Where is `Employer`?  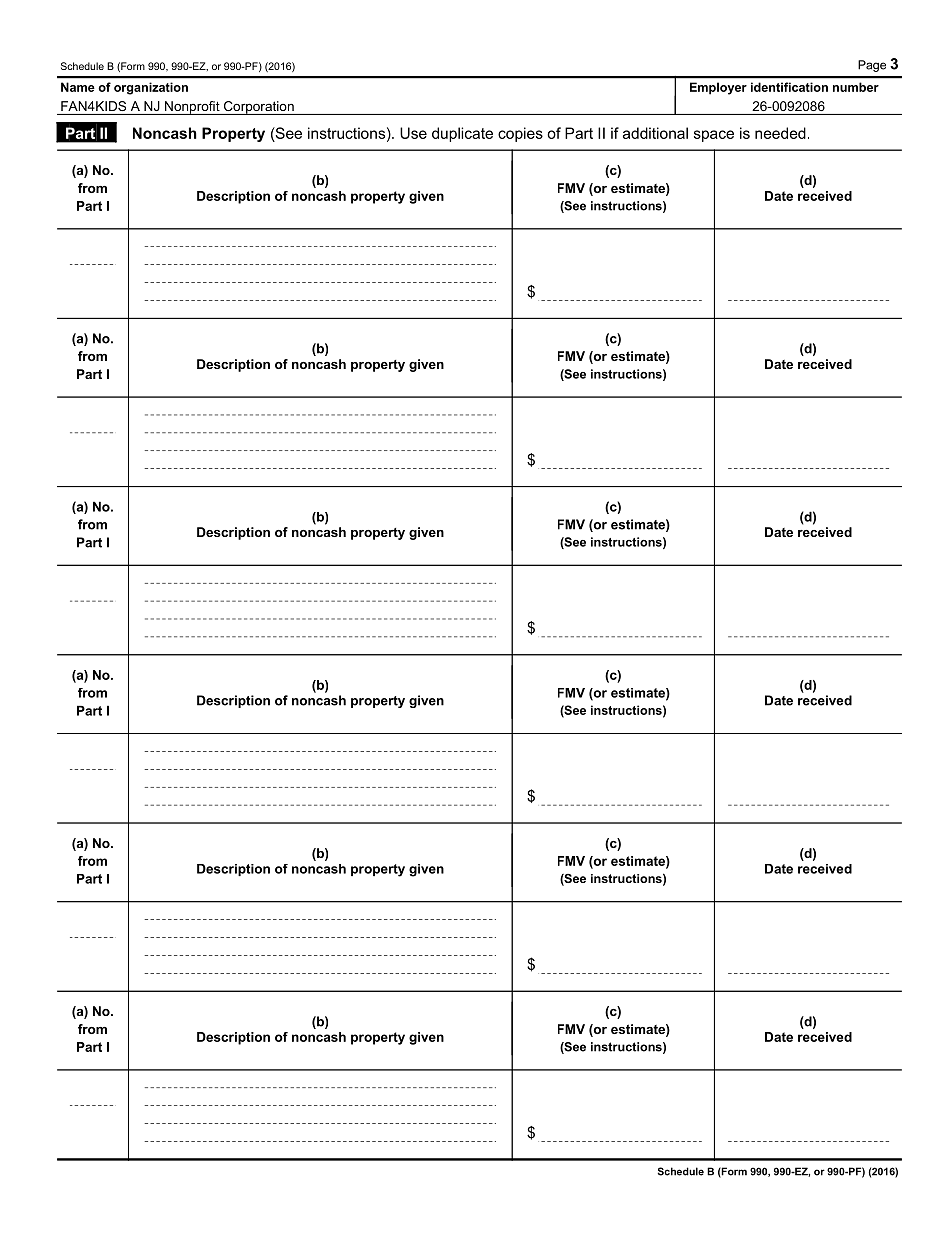 Employer is located at coordinates (718, 88).
